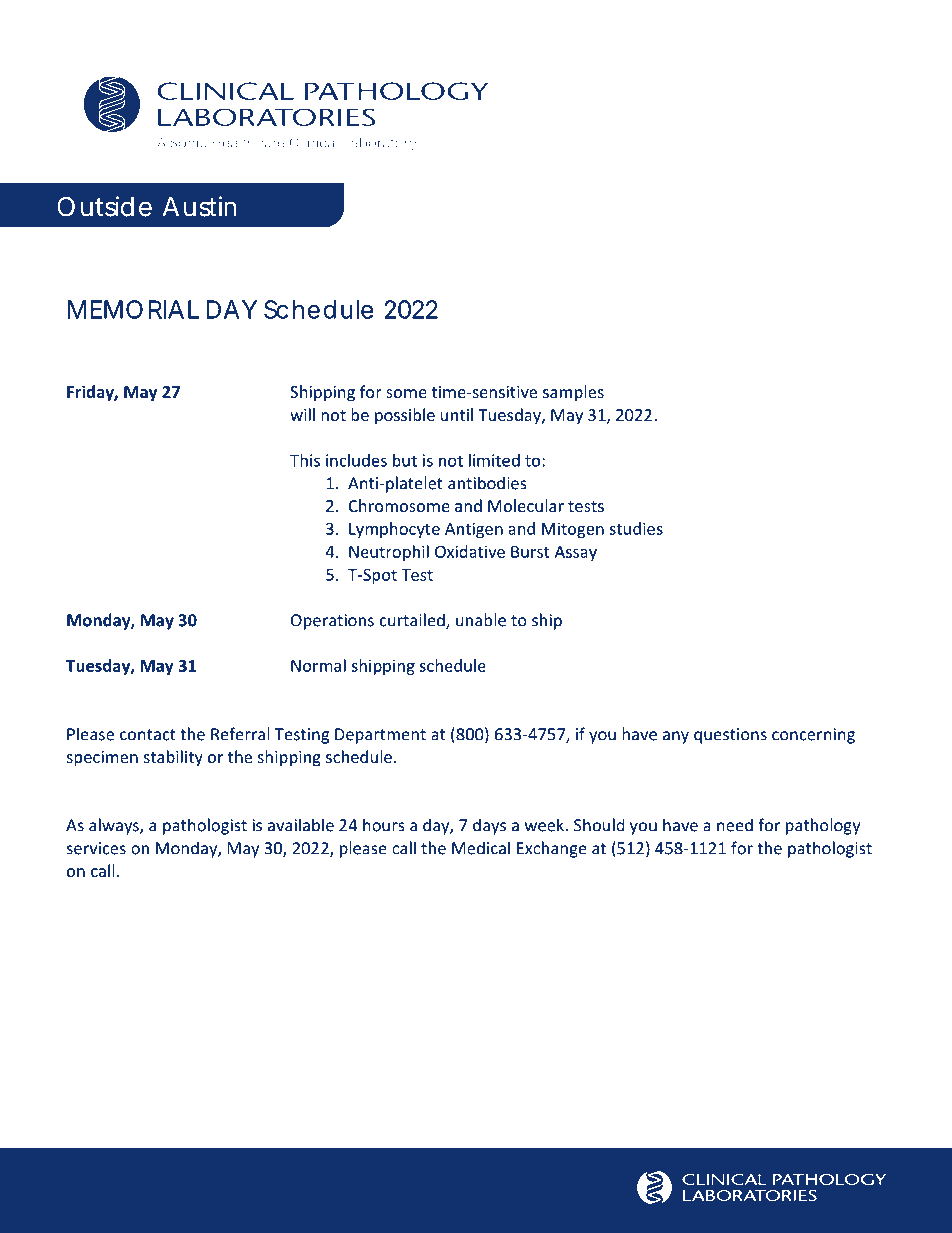  I want to click on Oxidative, so click(470, 551).
